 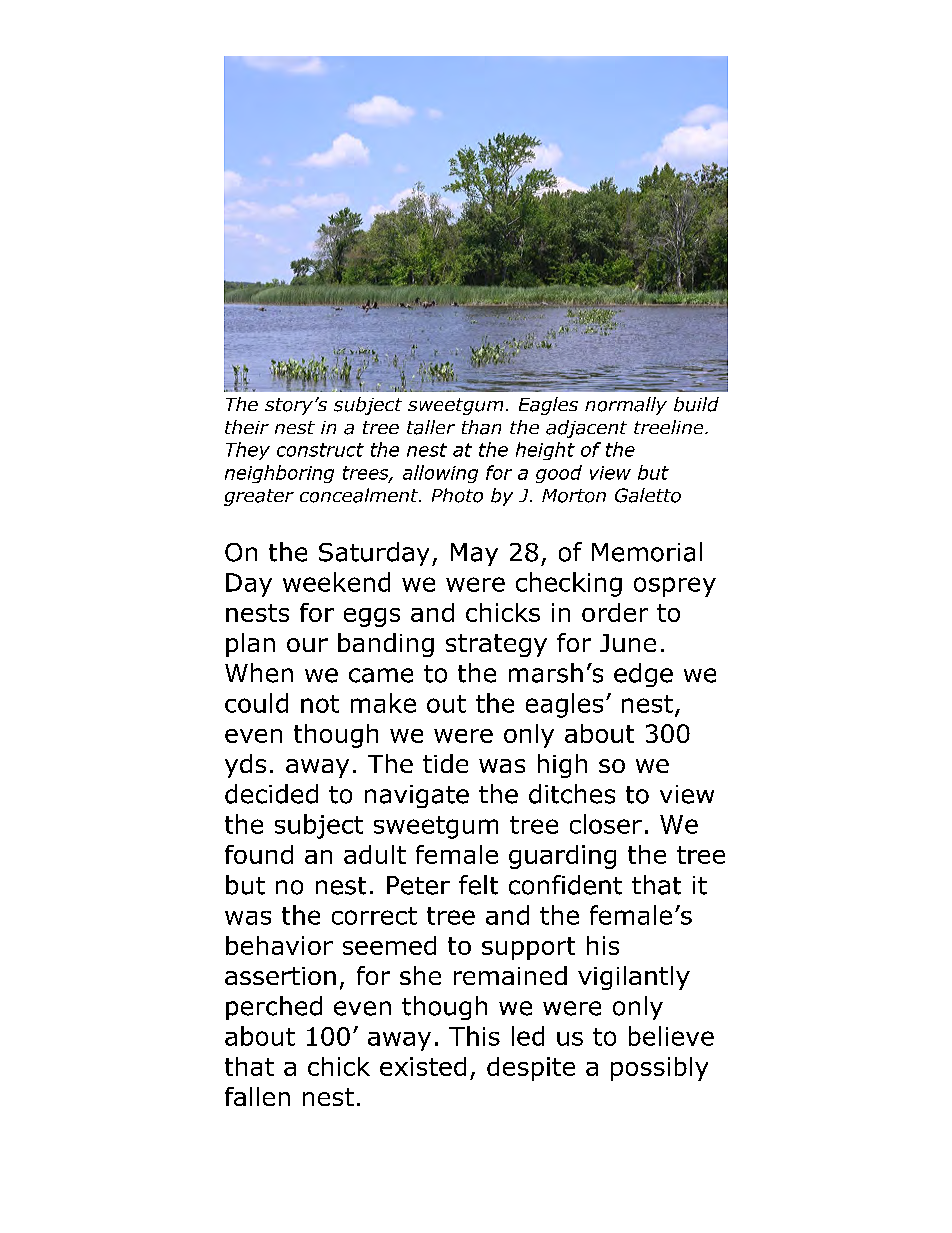 What do you see at coordinates (626, 406) in the document?
I see `normally` at bounding box center [626, 406].
